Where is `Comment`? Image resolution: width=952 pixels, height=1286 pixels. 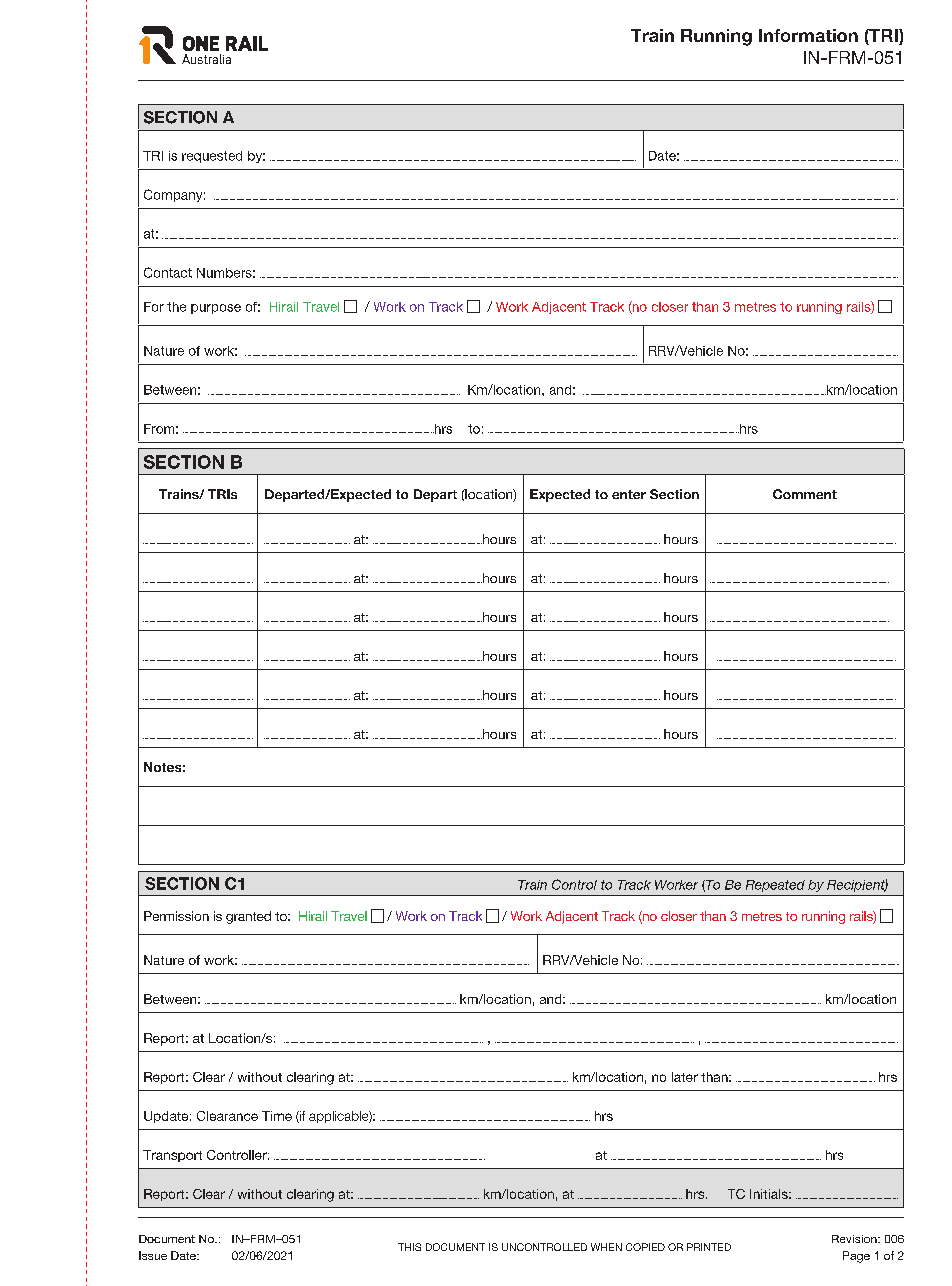 Comment is located at coordinates (805, 494).
